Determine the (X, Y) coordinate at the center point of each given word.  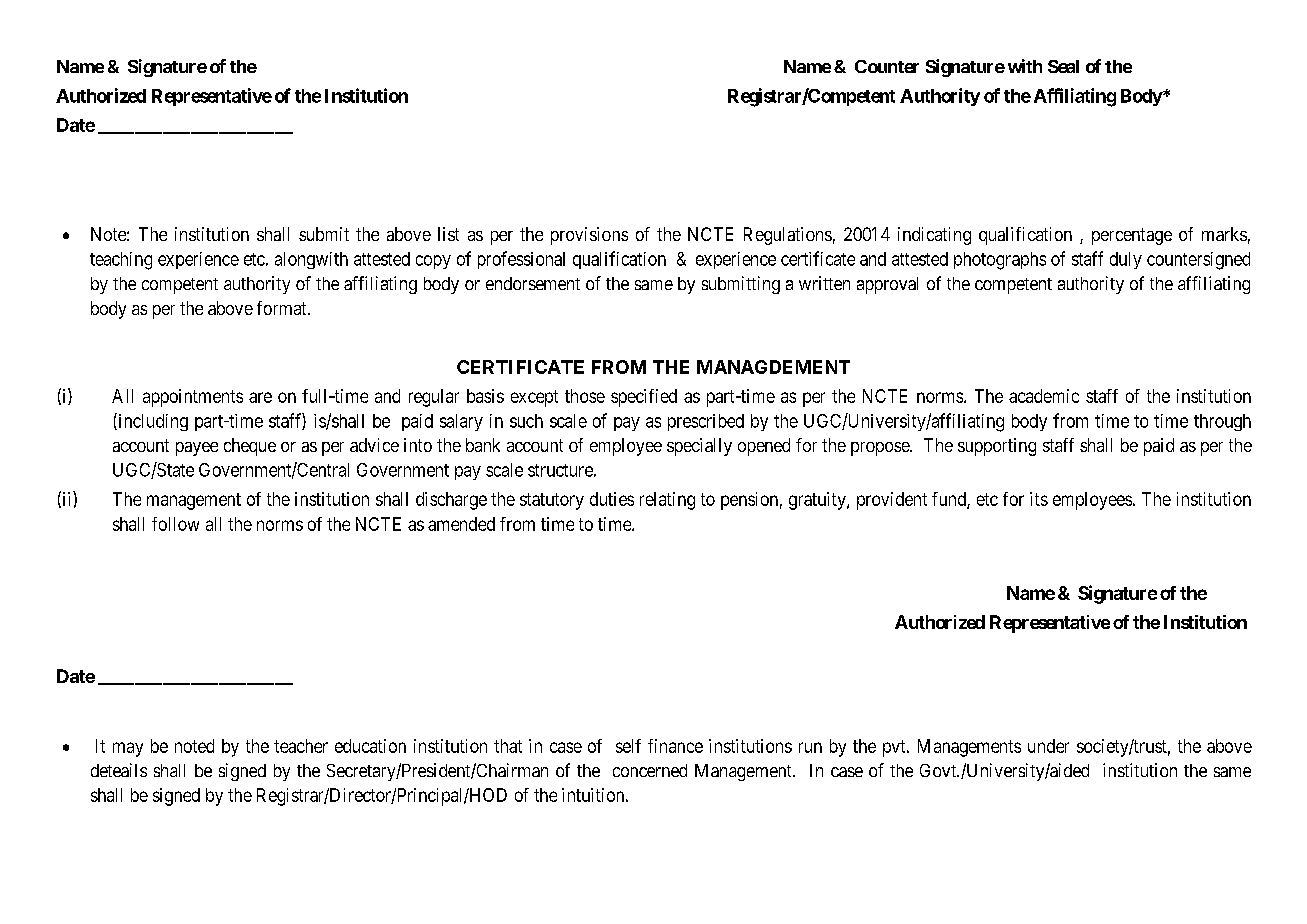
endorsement (533, 283)
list (448, 234)
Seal (1063, 66)
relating (667, 501)
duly (1126, 260)
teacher (301, 746)
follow (175, 524)
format (283, 308)
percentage (1132, 236)
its (1039, 499)
